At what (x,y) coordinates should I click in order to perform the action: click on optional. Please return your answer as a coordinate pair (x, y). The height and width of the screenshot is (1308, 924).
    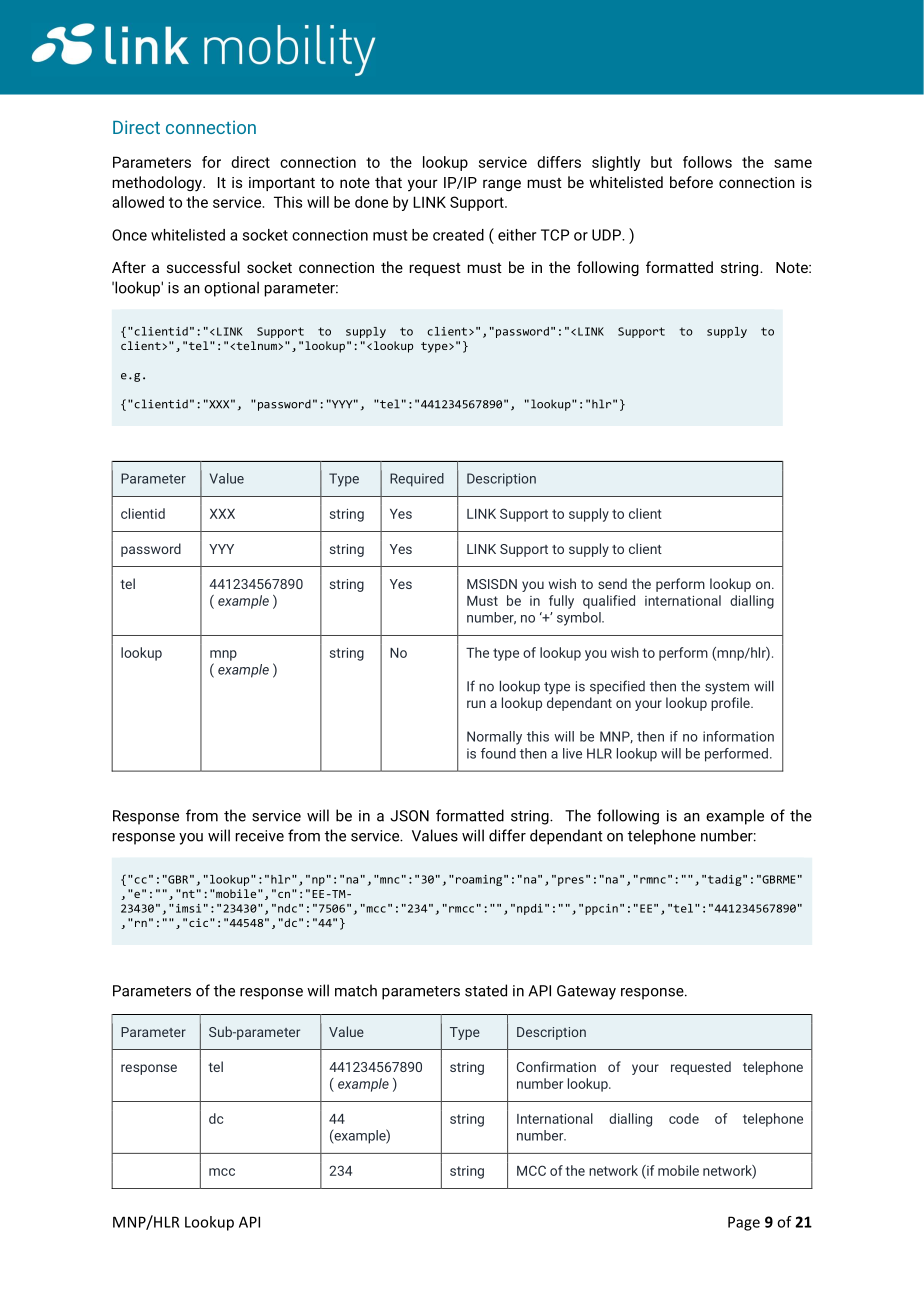
    Looking at the image, I should click on (231, 289).
